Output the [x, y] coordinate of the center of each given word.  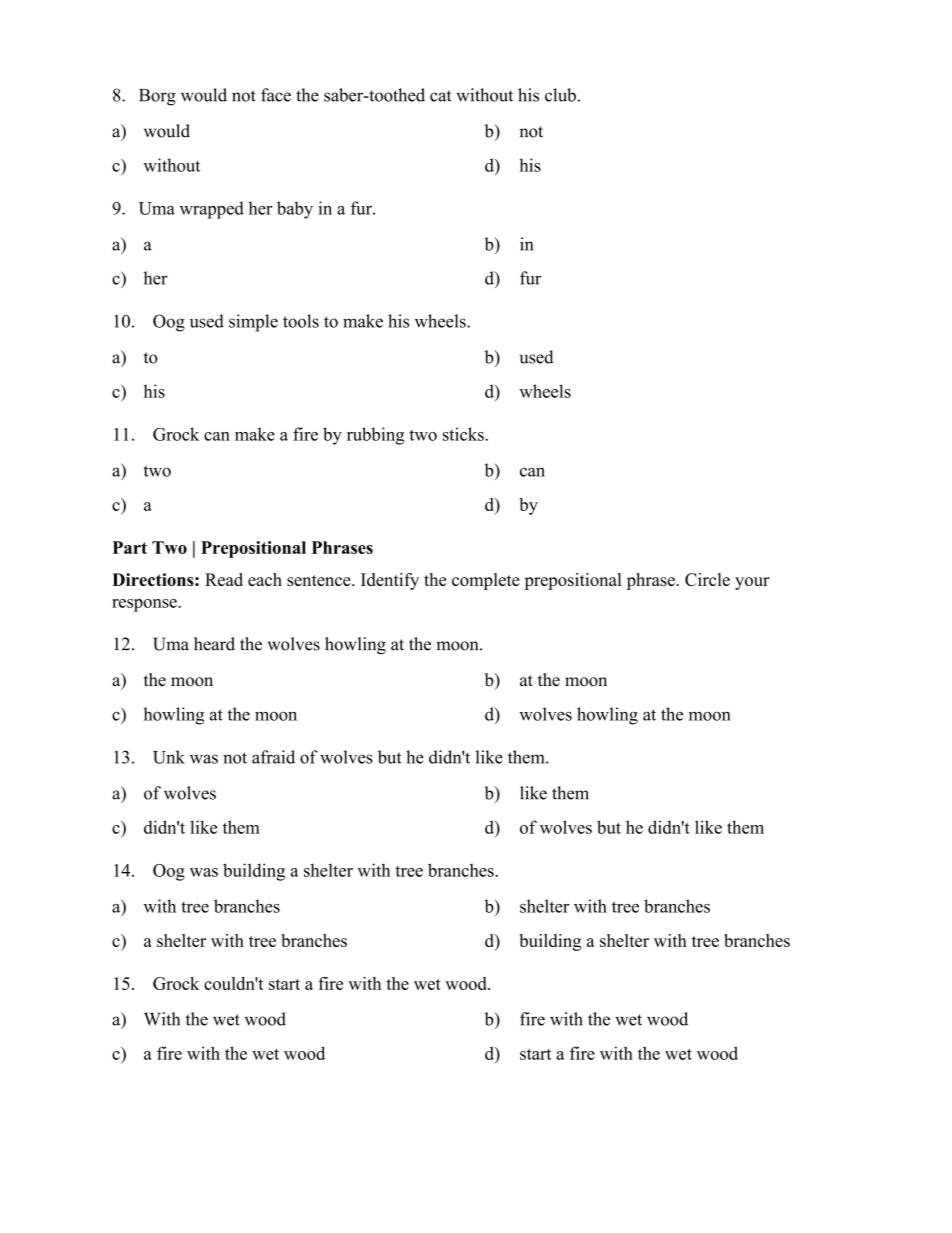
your [752, 583]
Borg [157, 97]
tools [301, 321]
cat [440, 96]
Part [130, 547]
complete [486, 581]
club [560, 95]
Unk [169, 757]
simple [253, 323]
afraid [273, 757]
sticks [463, 434]
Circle [707, 579]
